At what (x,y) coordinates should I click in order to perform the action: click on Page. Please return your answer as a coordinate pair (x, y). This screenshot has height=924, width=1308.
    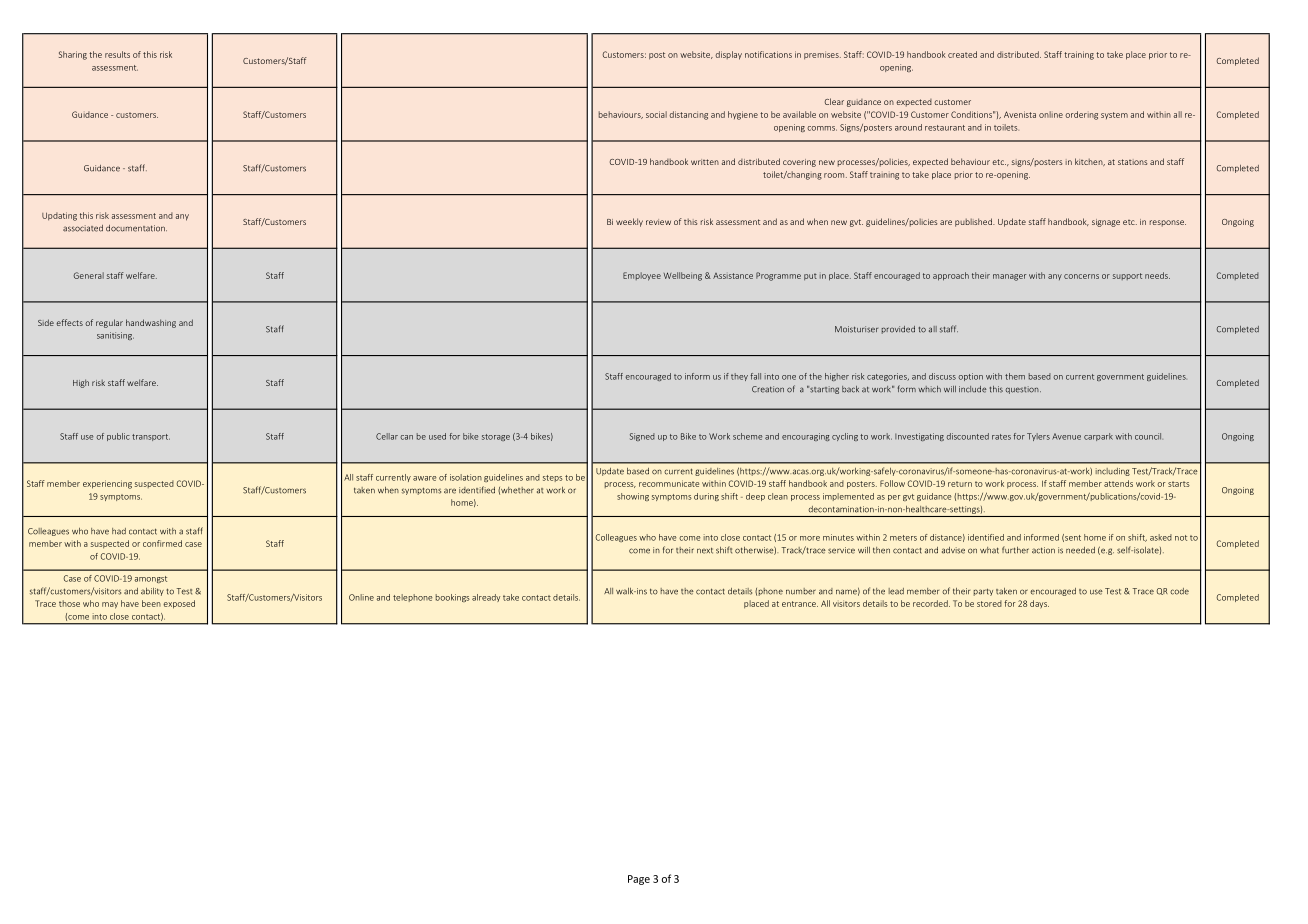
    Looking at the image, I should click on (639, 880).
